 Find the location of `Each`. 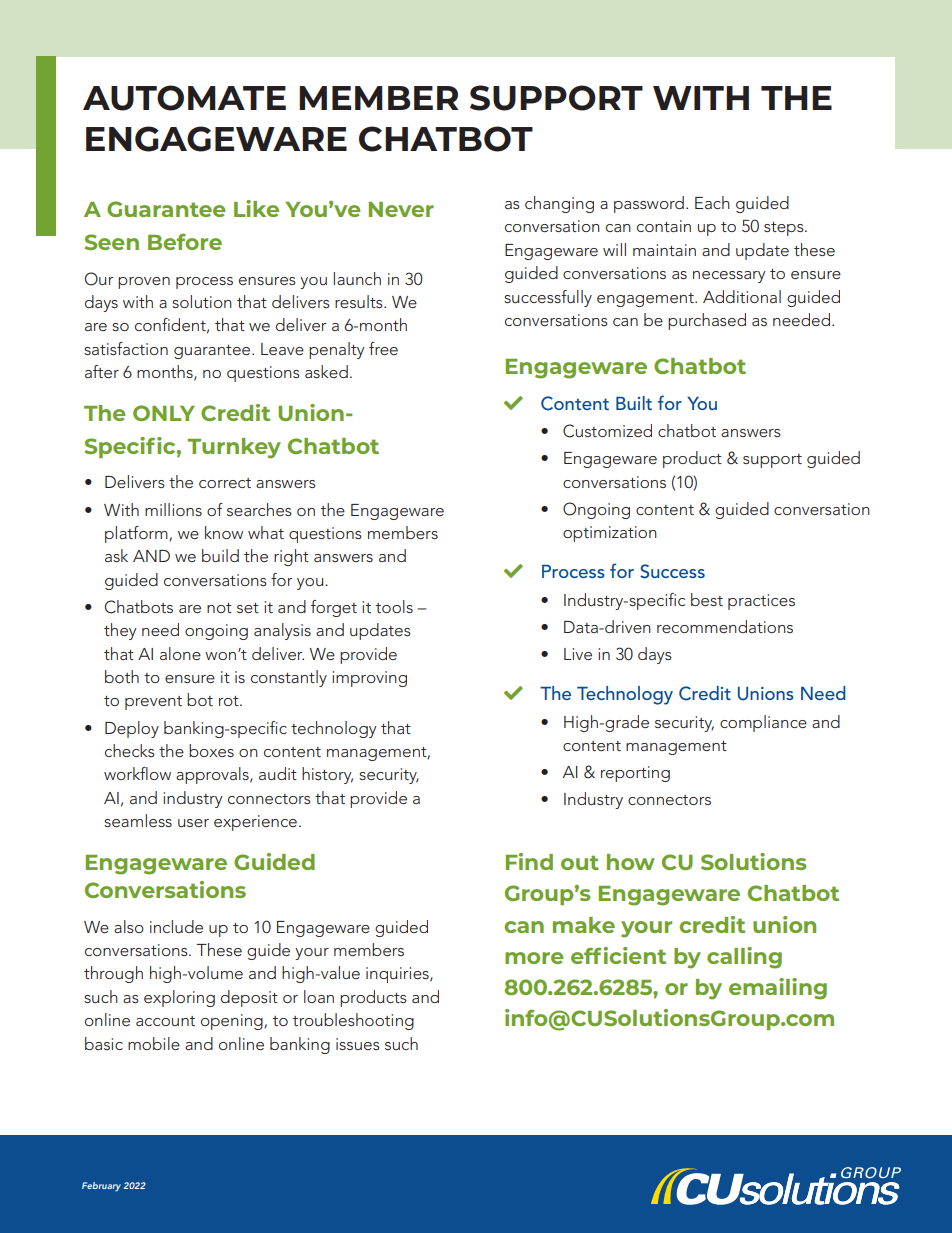

Each is located at coordinates (712, 202).
